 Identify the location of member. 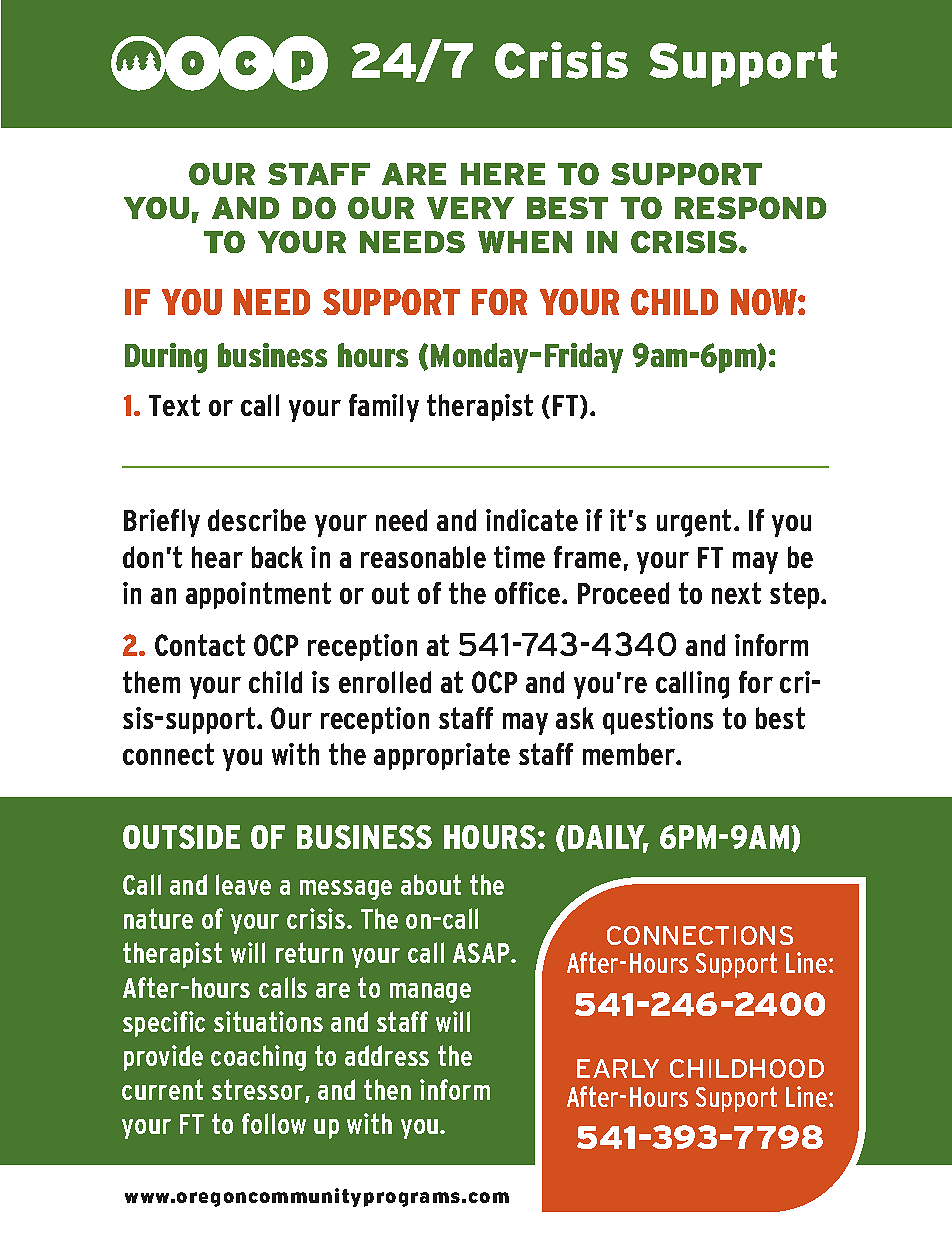
(630, 754).
